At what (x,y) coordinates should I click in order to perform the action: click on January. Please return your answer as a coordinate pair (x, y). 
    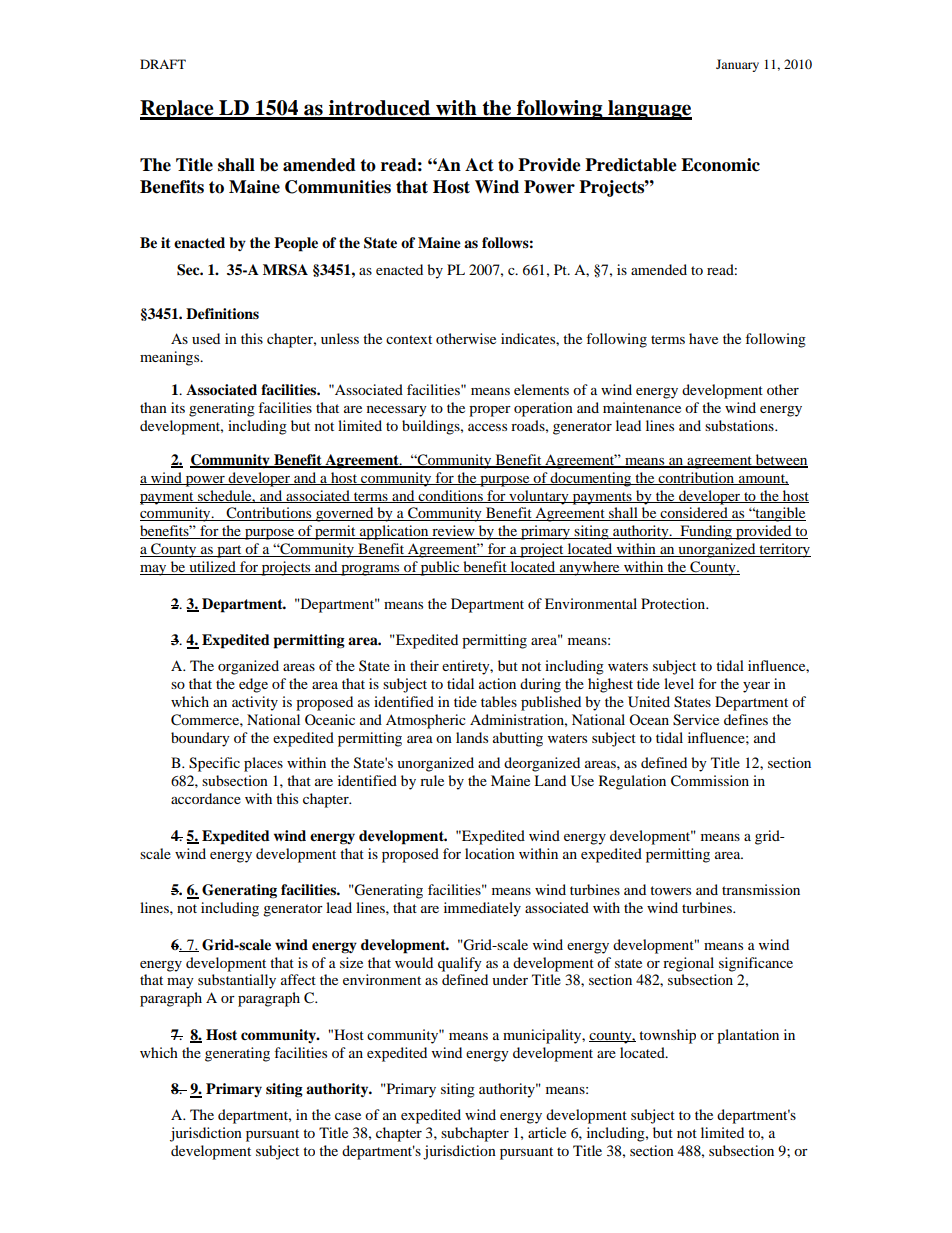
    Looking at the image, I should click on (737, 65).
